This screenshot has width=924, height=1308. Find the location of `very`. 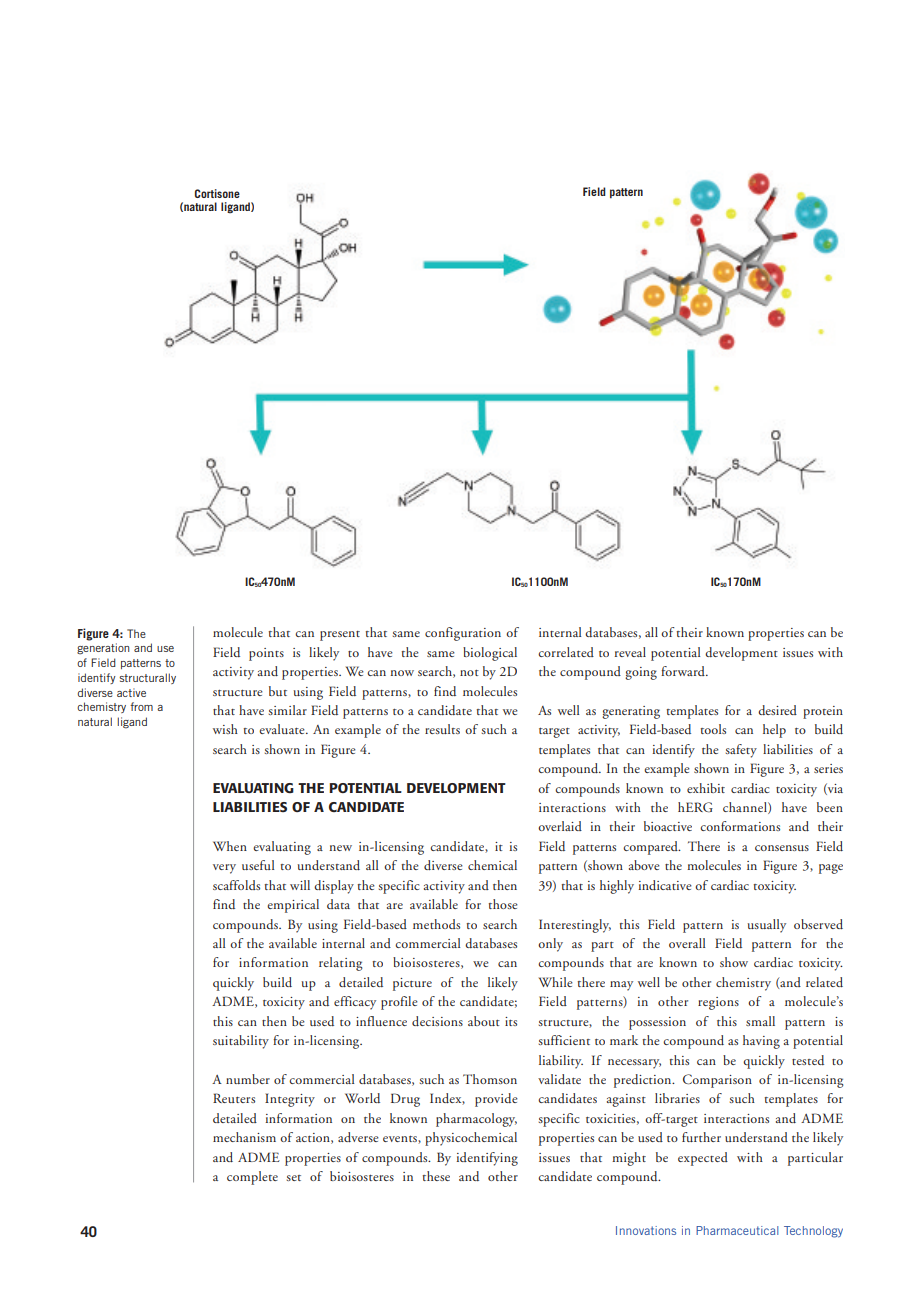

very is located at coordinates (224, 869).
